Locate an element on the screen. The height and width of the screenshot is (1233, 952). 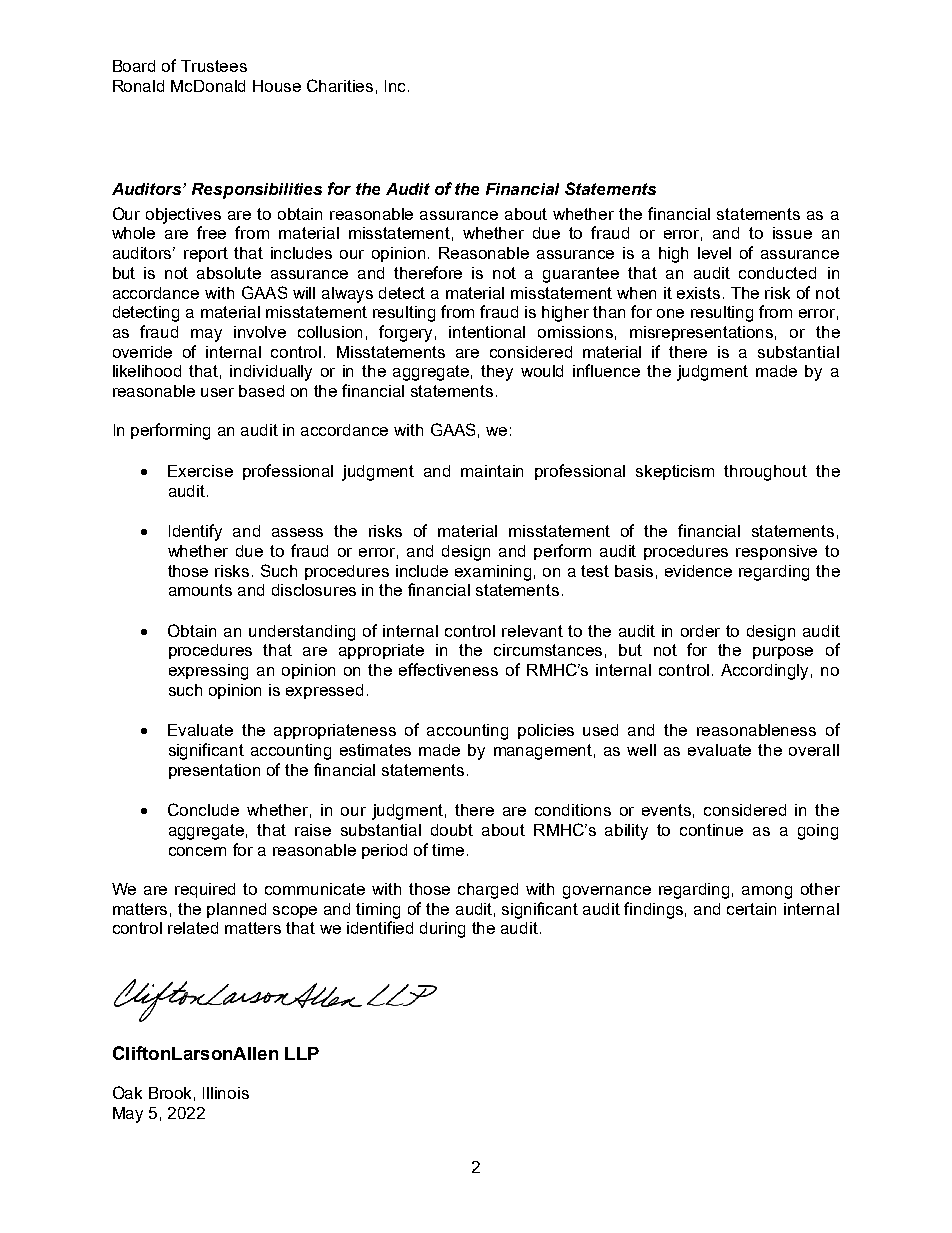
they is located at coordinates (497, 373).
